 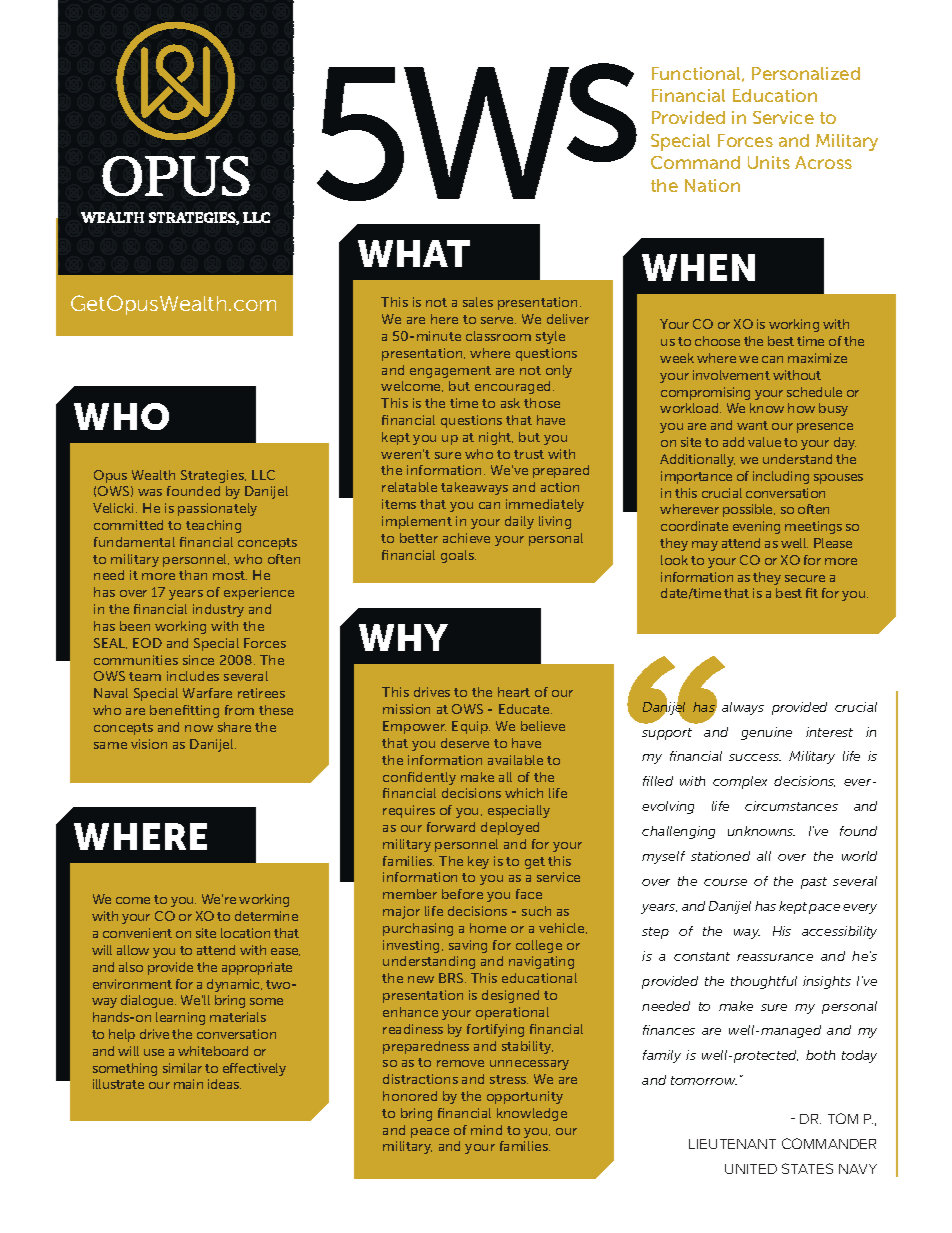 What do you see at coordinates (458, 556) in the screenshot?
I see `goals` at bounding box center [458, 556].
